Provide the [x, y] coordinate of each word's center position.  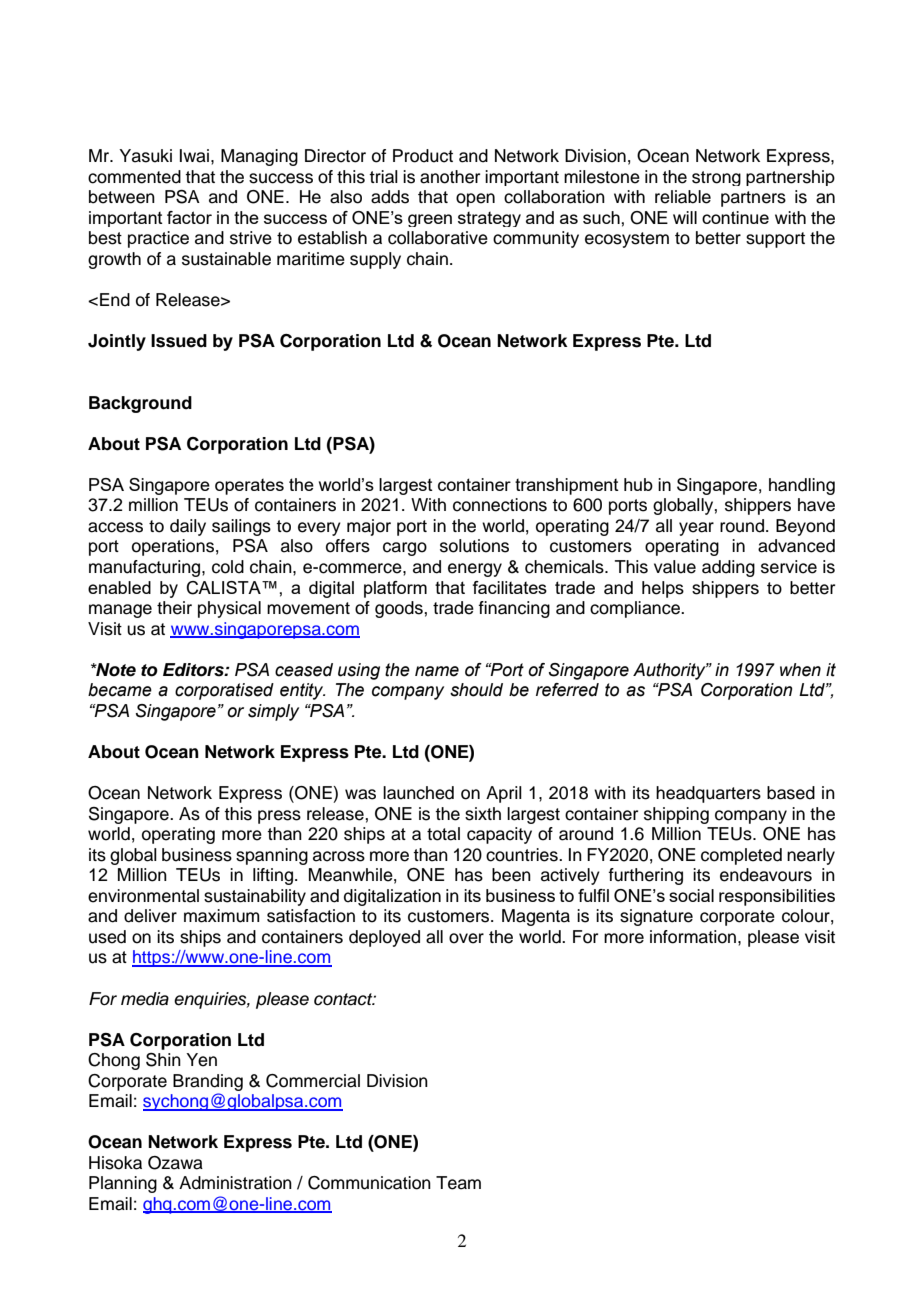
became [120, 690]
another [450, 177]
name [437, 671]
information [694, 937]
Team [458, 1183]
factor [189, 217]
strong [716, 178]
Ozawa [175, 1163]
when [800, 670]
